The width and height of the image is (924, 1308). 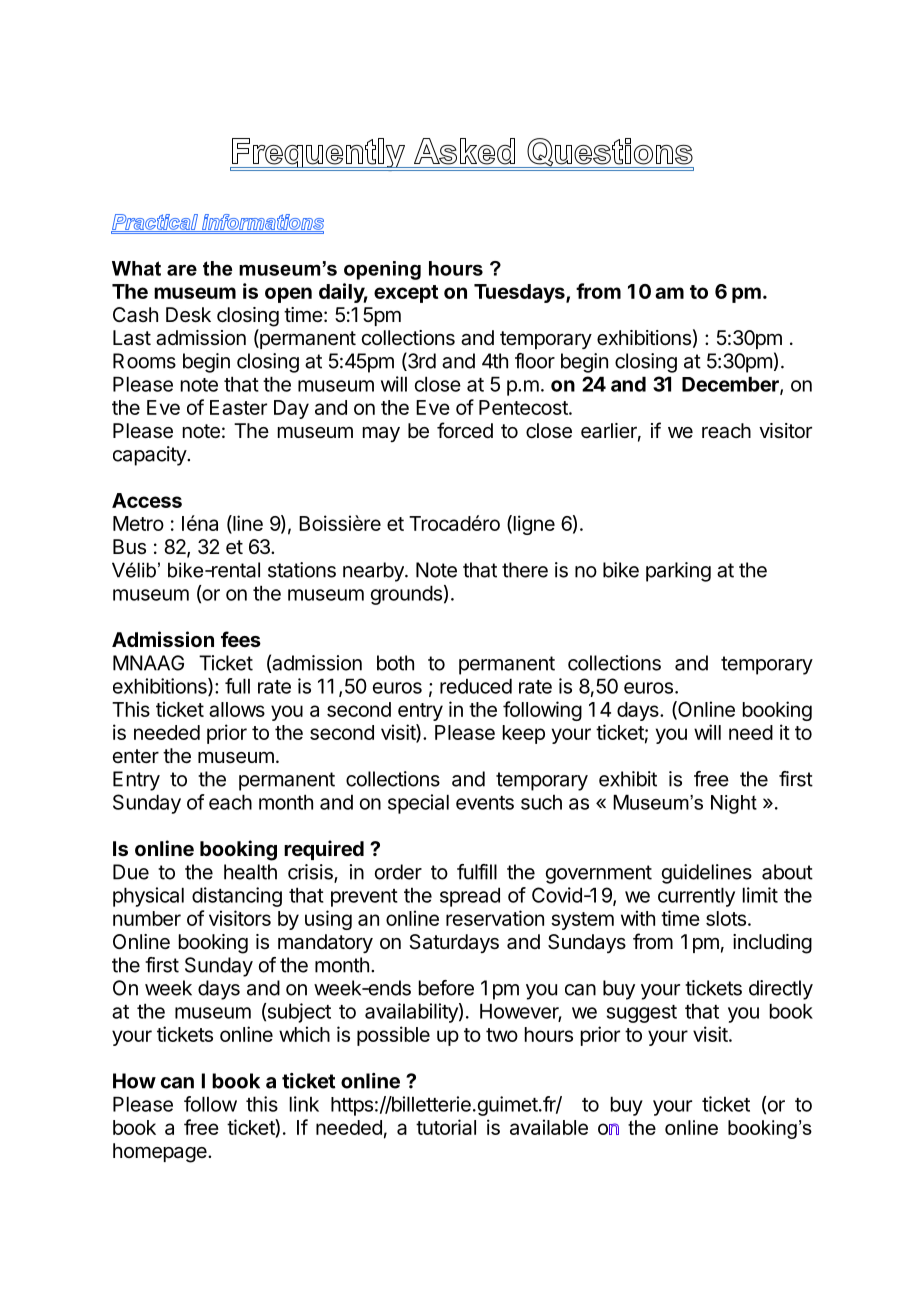 I want to click on forced, so click(x=465, y=430).
